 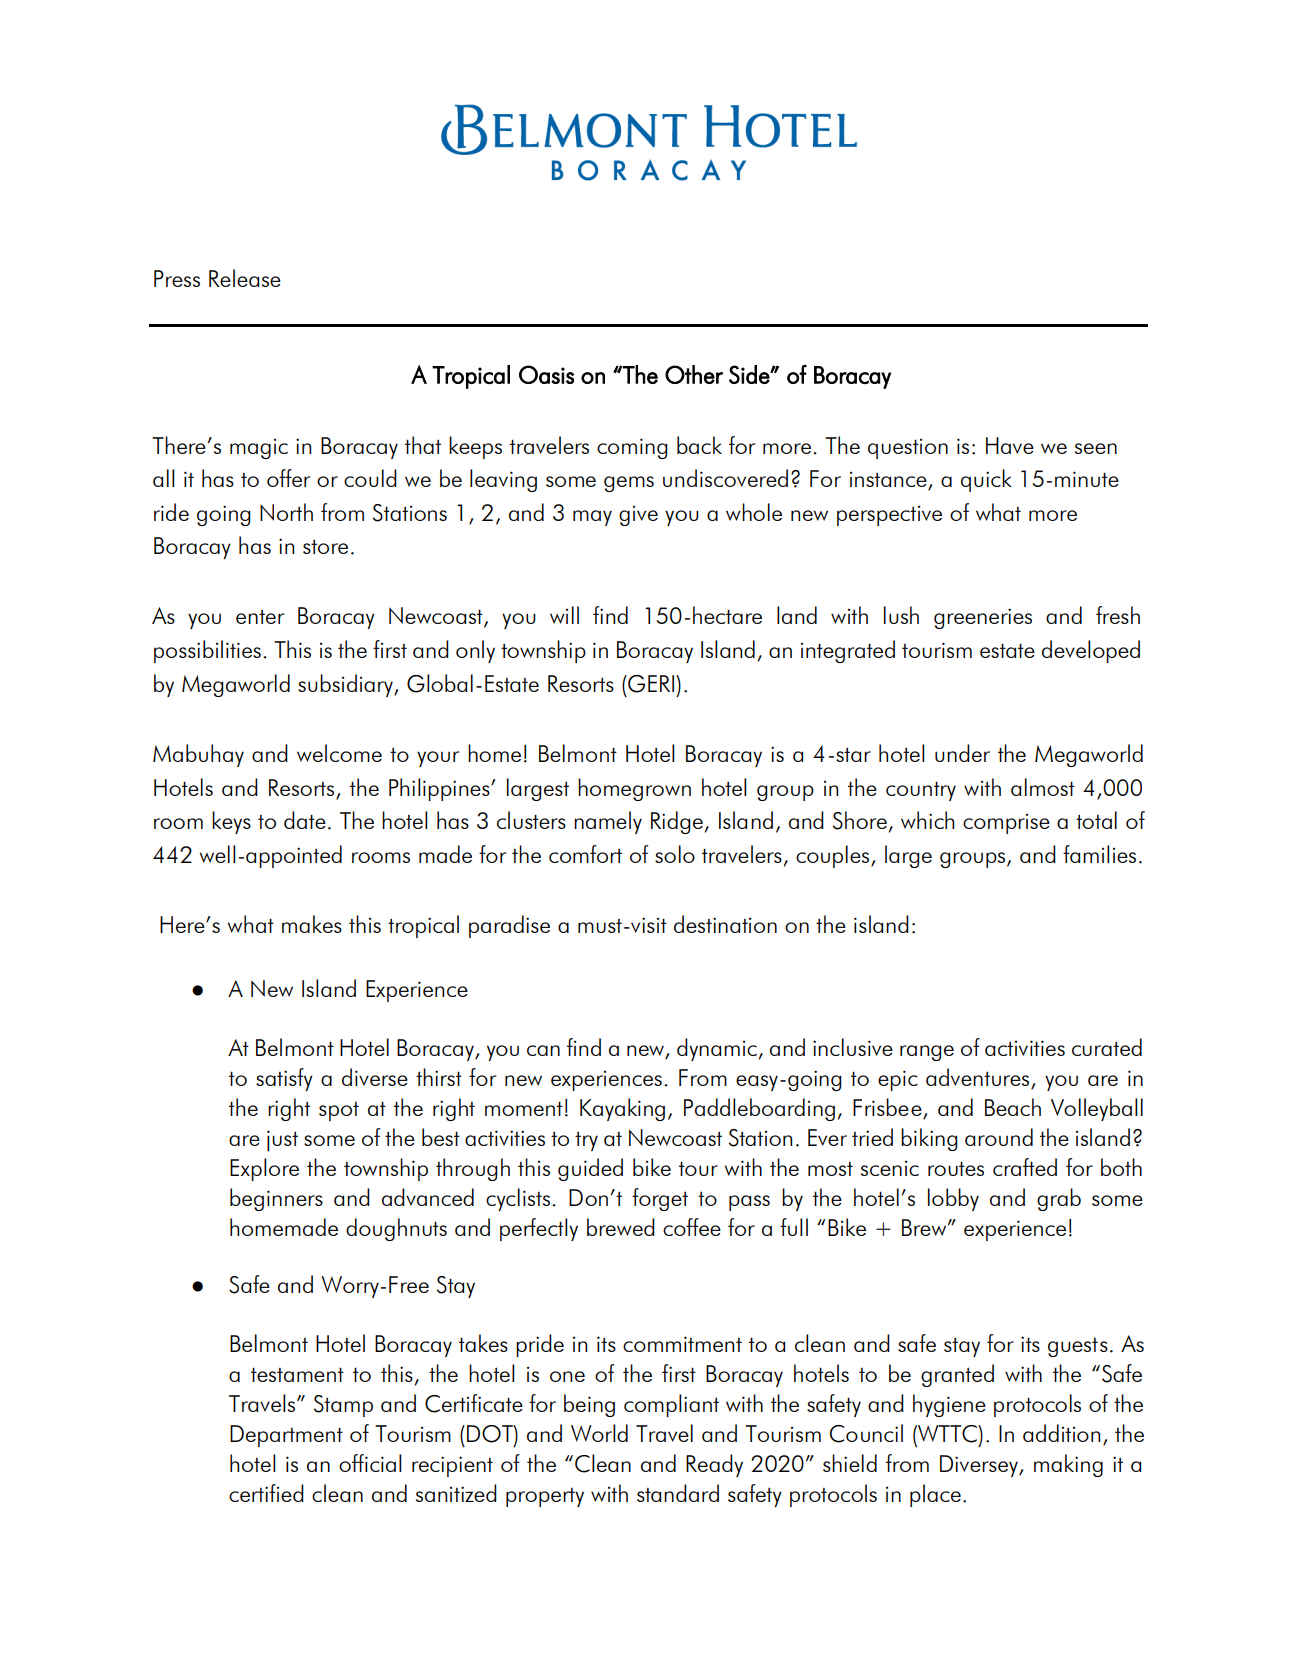 What do you see at coordinates (694, 374) in the page?
I see `Other` at bounding box center [694, 374].
